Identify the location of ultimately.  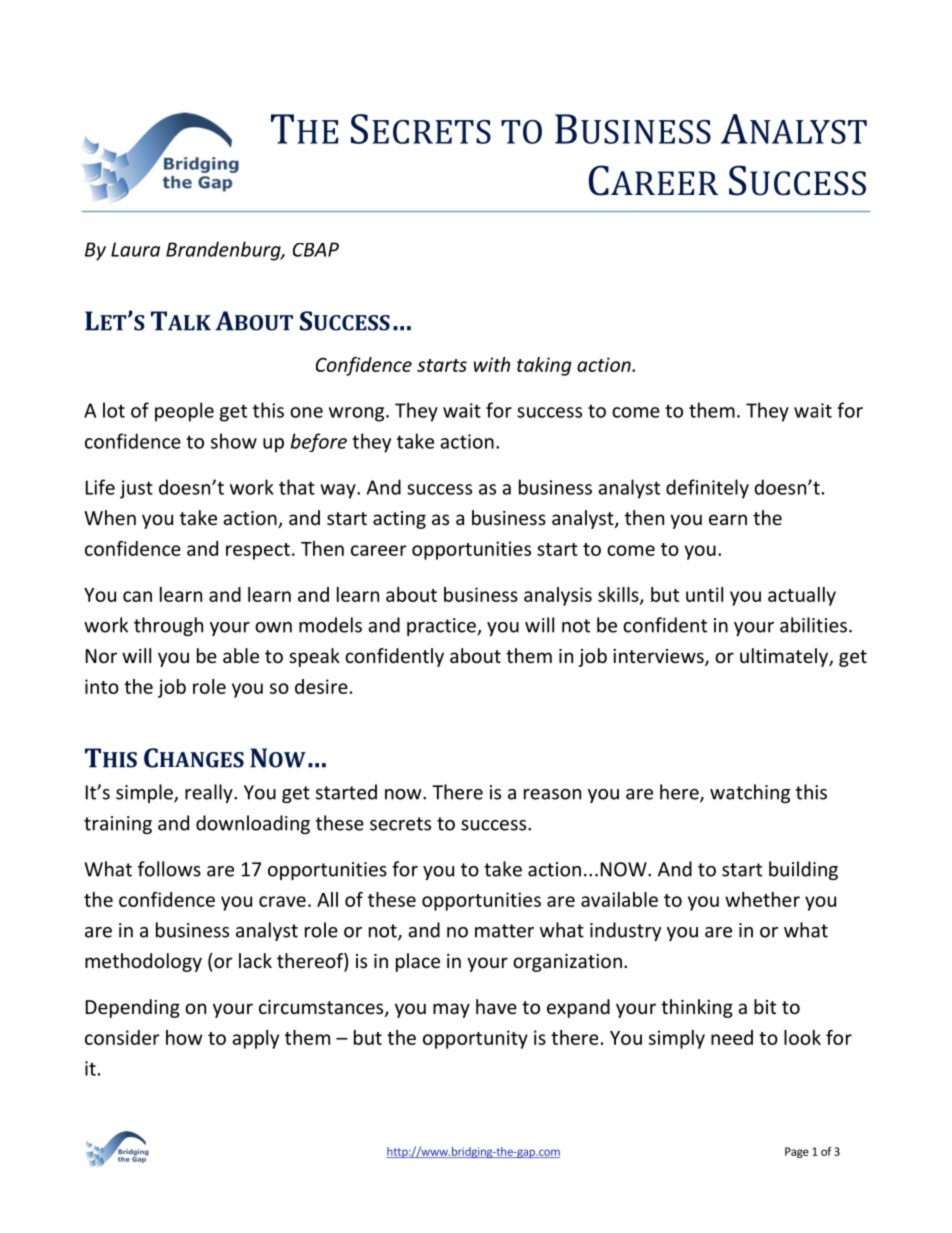
(785, 657).
